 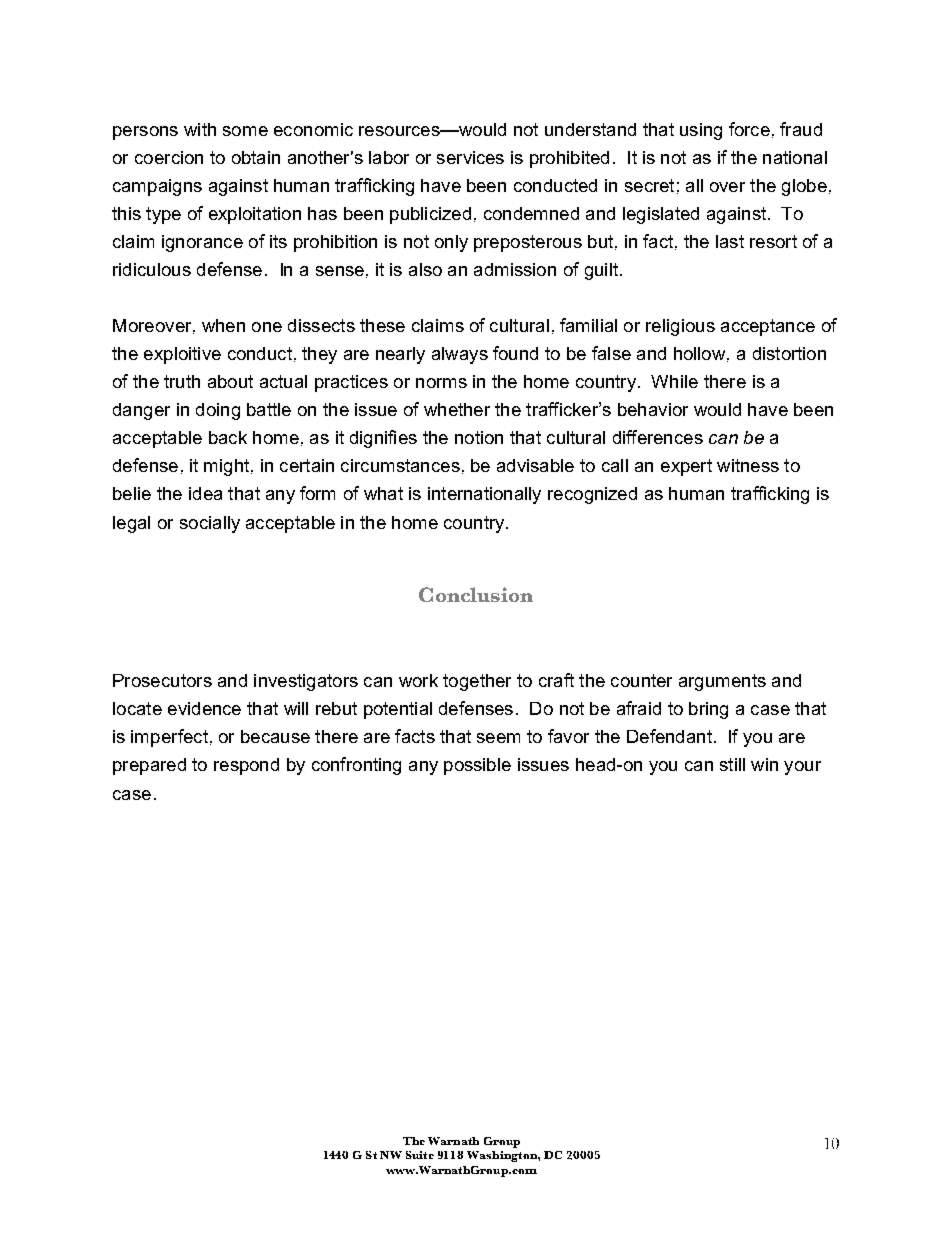 I want to click on respond, so click(x=246, y=766).
